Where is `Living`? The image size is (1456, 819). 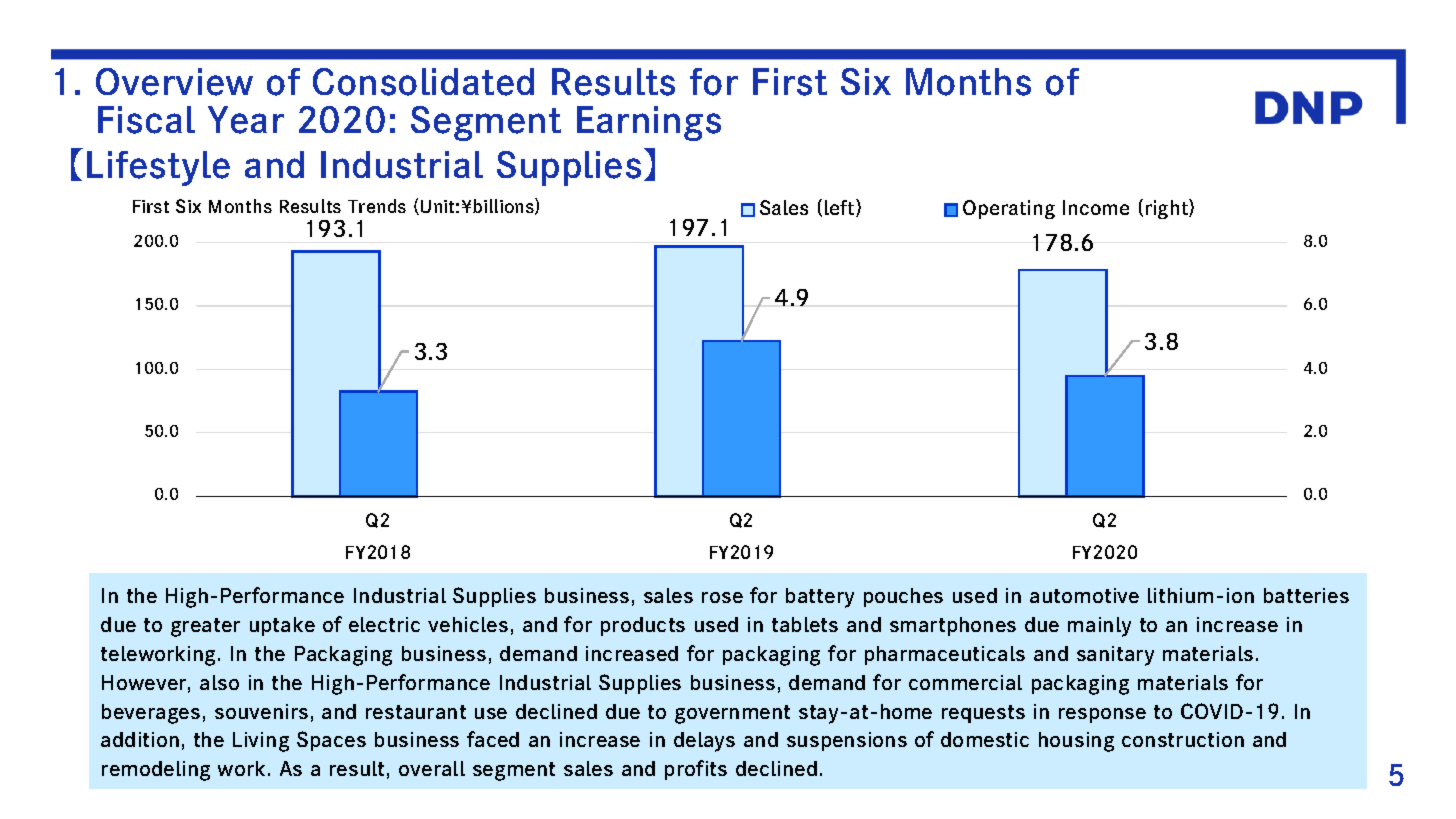
Living is located at coordinates (261, 742).
